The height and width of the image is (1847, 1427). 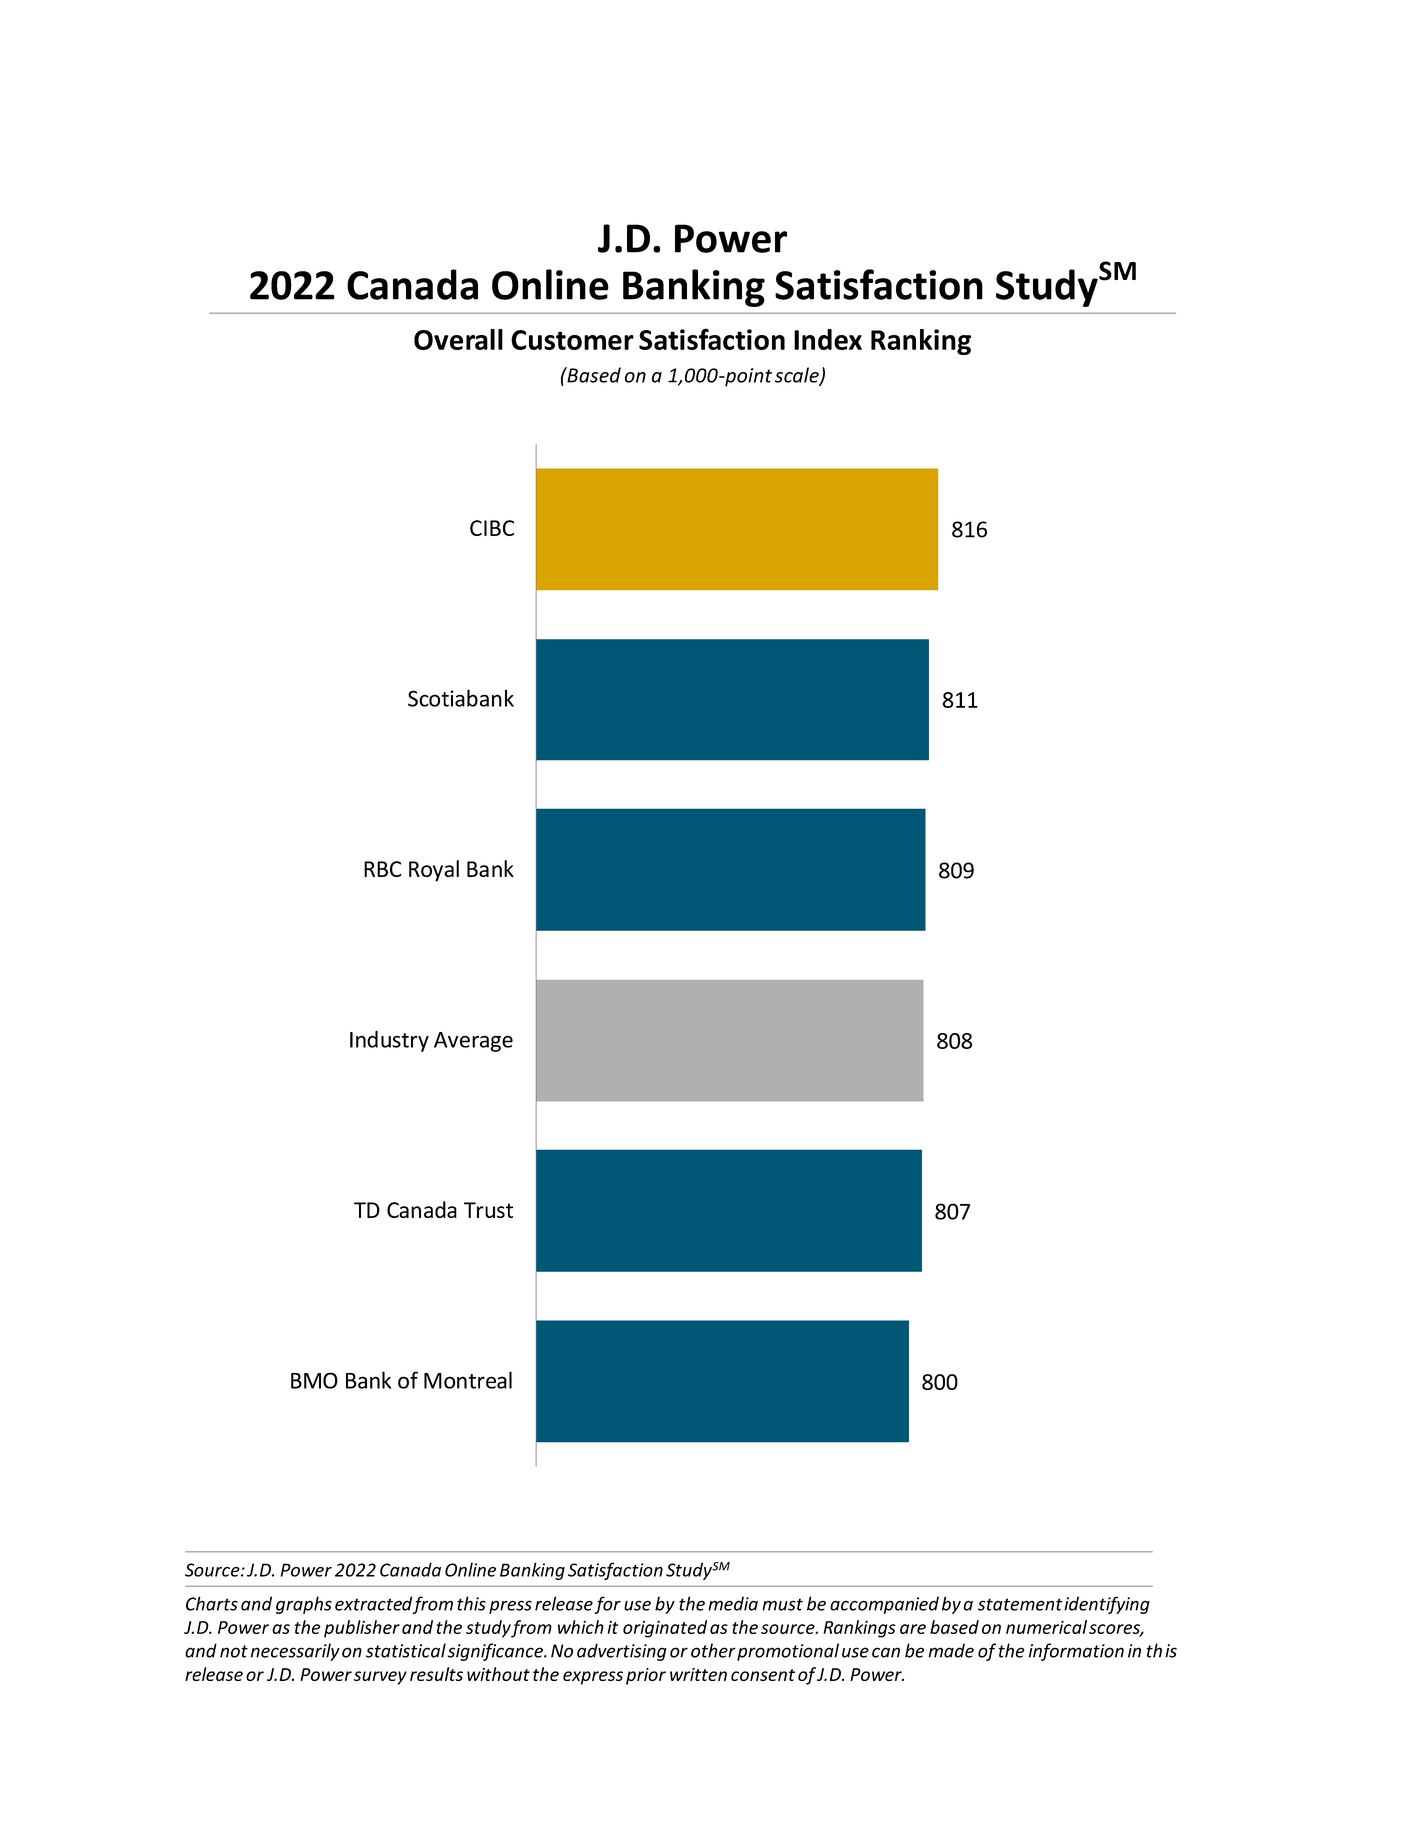 I want to click on RBC, so click(x=383, y=869).
